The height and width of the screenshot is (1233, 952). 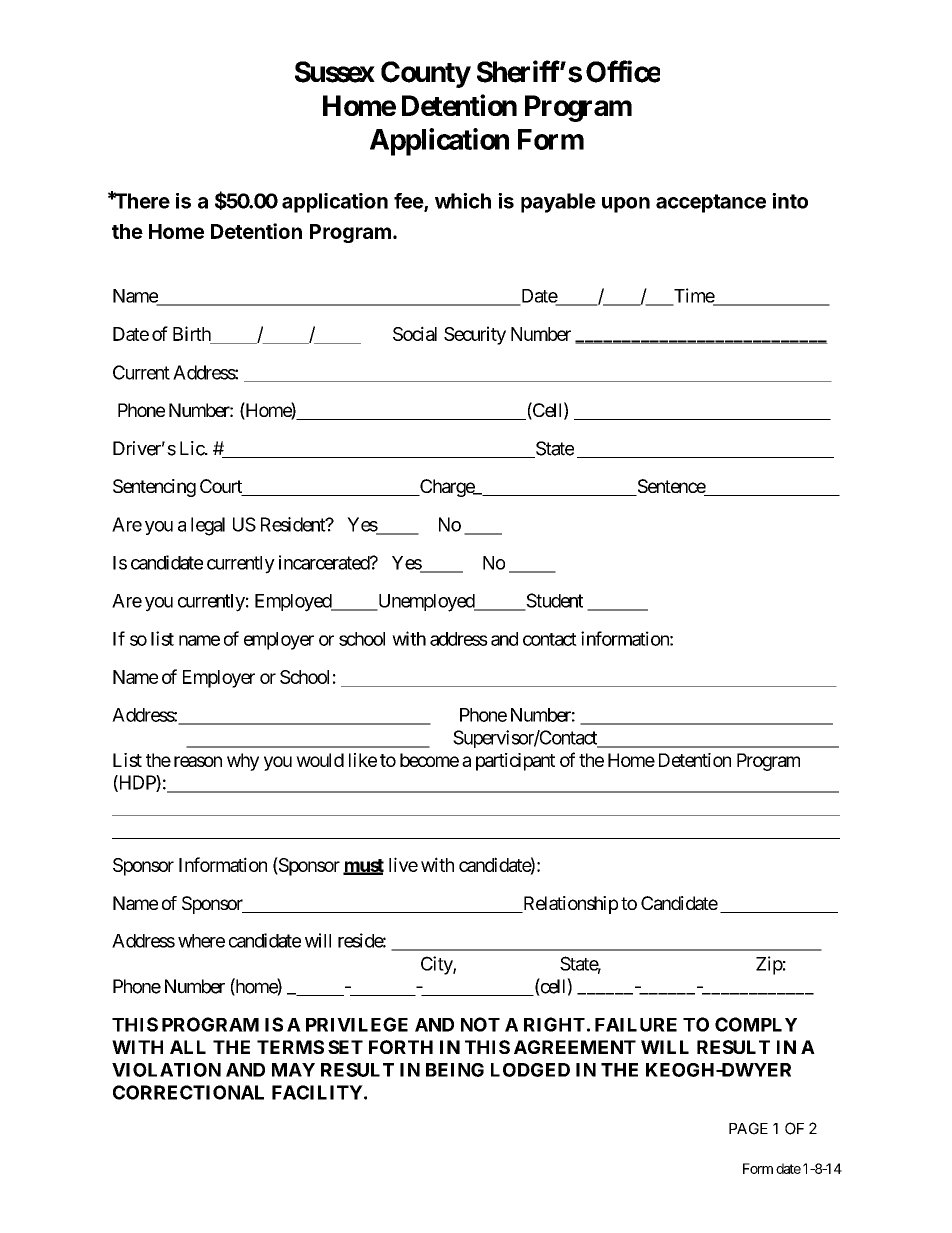 I want to click on Student, so click(x=553, y=601).
